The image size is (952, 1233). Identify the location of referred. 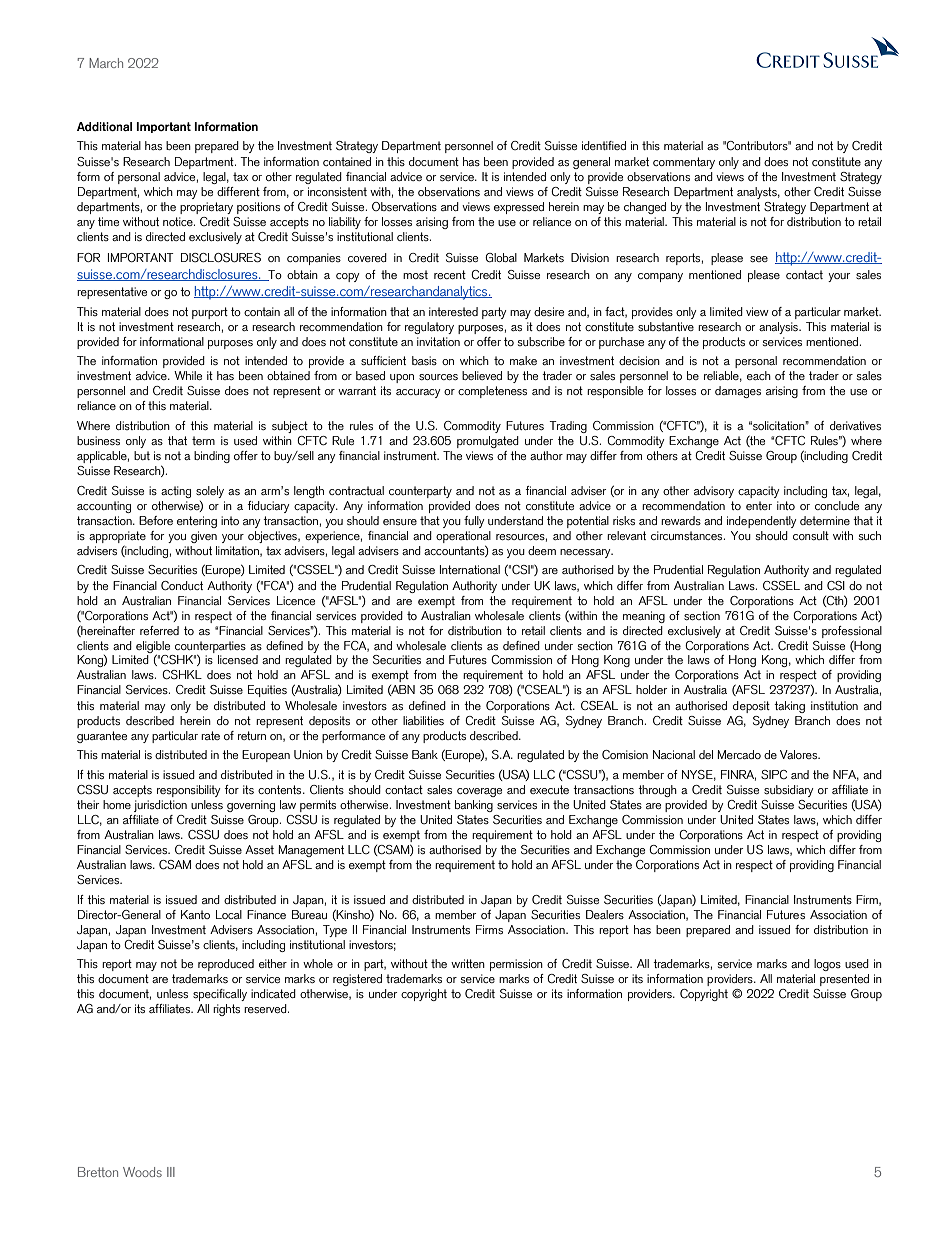
(159, 630).
